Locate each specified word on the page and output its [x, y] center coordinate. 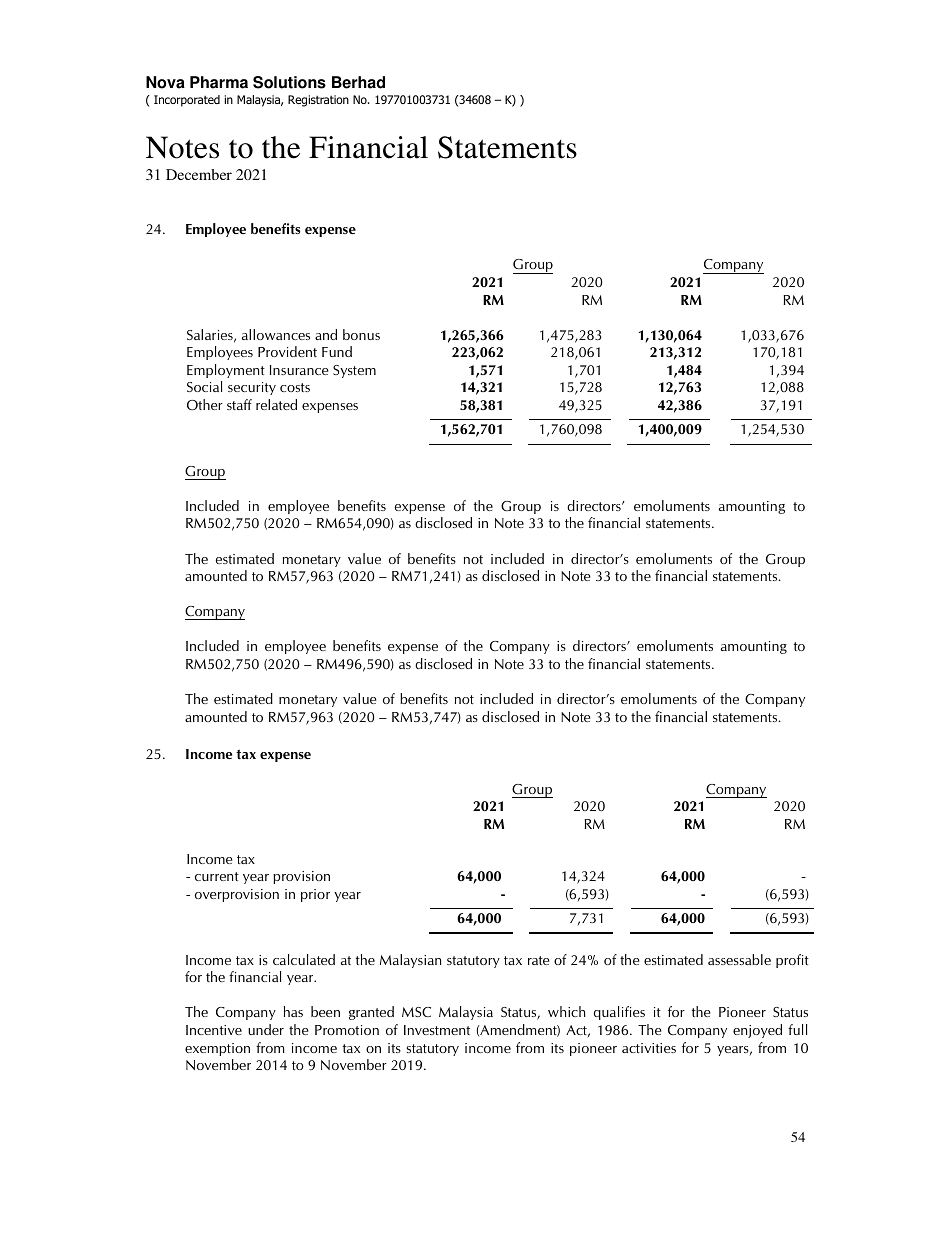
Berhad [358, 82]
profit [792, 961]
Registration [318, 101]
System [354, 371]
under [266, 1029]
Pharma [219, 82]
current [217, 876]
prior [315, 895]
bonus [361, 334]
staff [239, 404]
